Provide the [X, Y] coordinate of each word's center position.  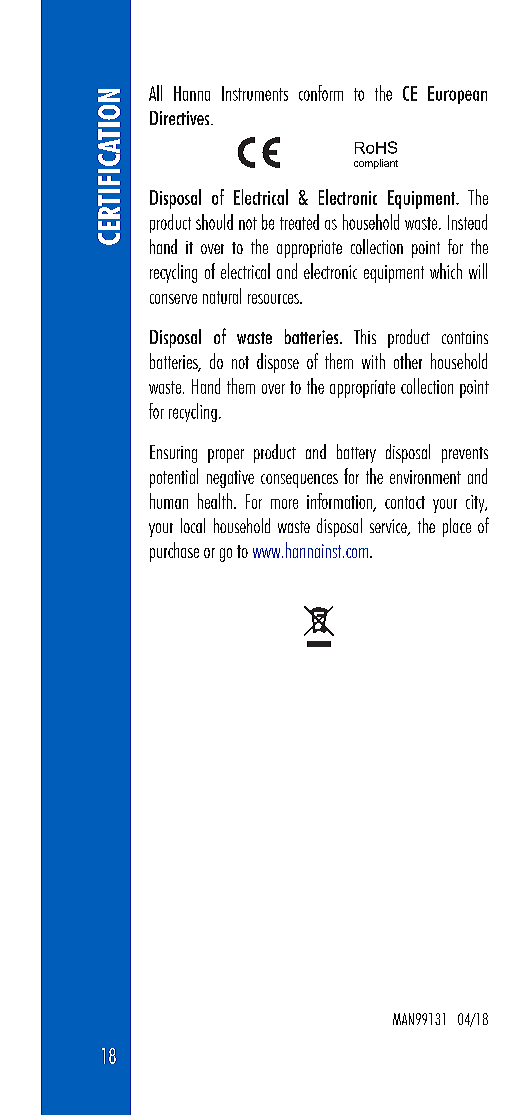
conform [321, 93]
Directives [181, 118]
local [193, 525]
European [457, 95]
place [457, 527]
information [340, 502]
